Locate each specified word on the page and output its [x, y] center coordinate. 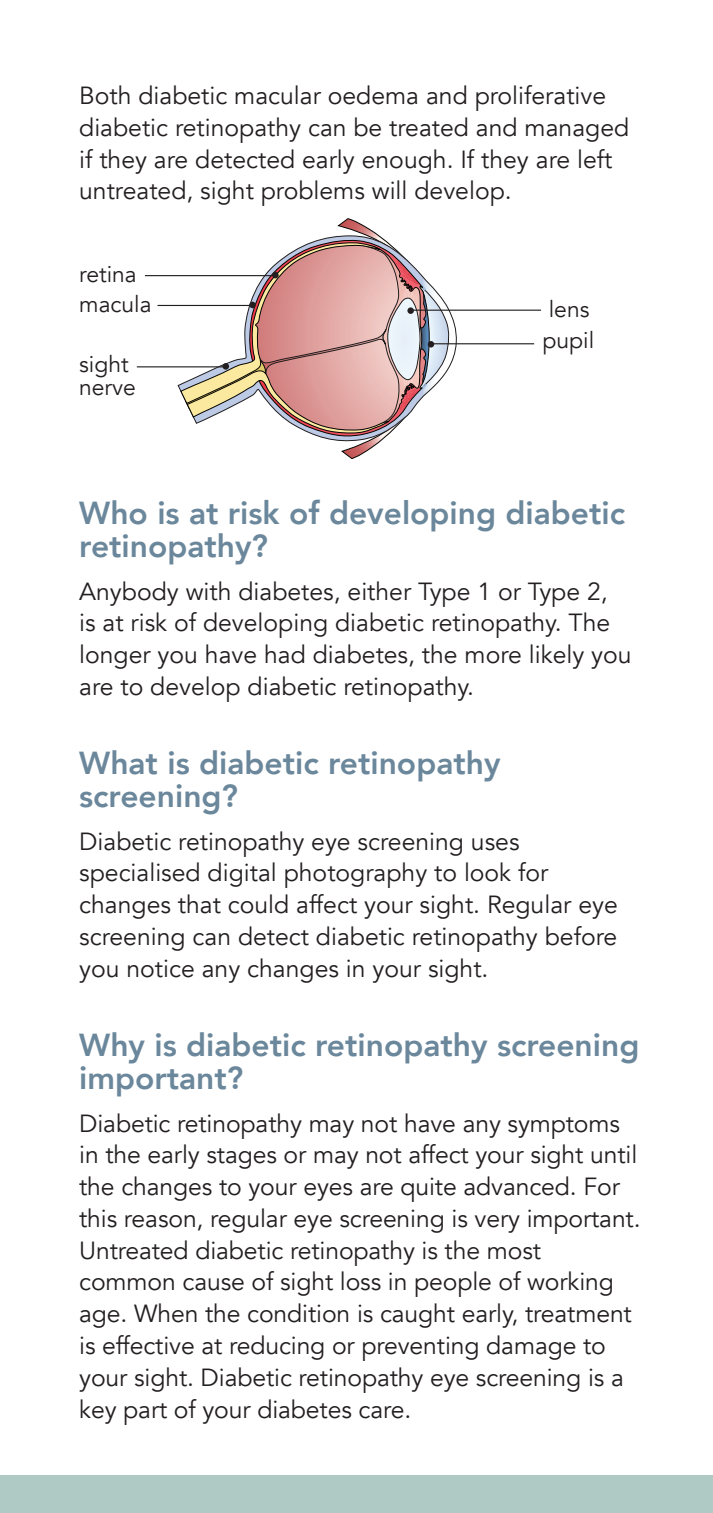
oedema [372, 95]
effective [148, 1345]
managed [577, 129]
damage [531, 1347]
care [381, 1412]
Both [105, 95]
